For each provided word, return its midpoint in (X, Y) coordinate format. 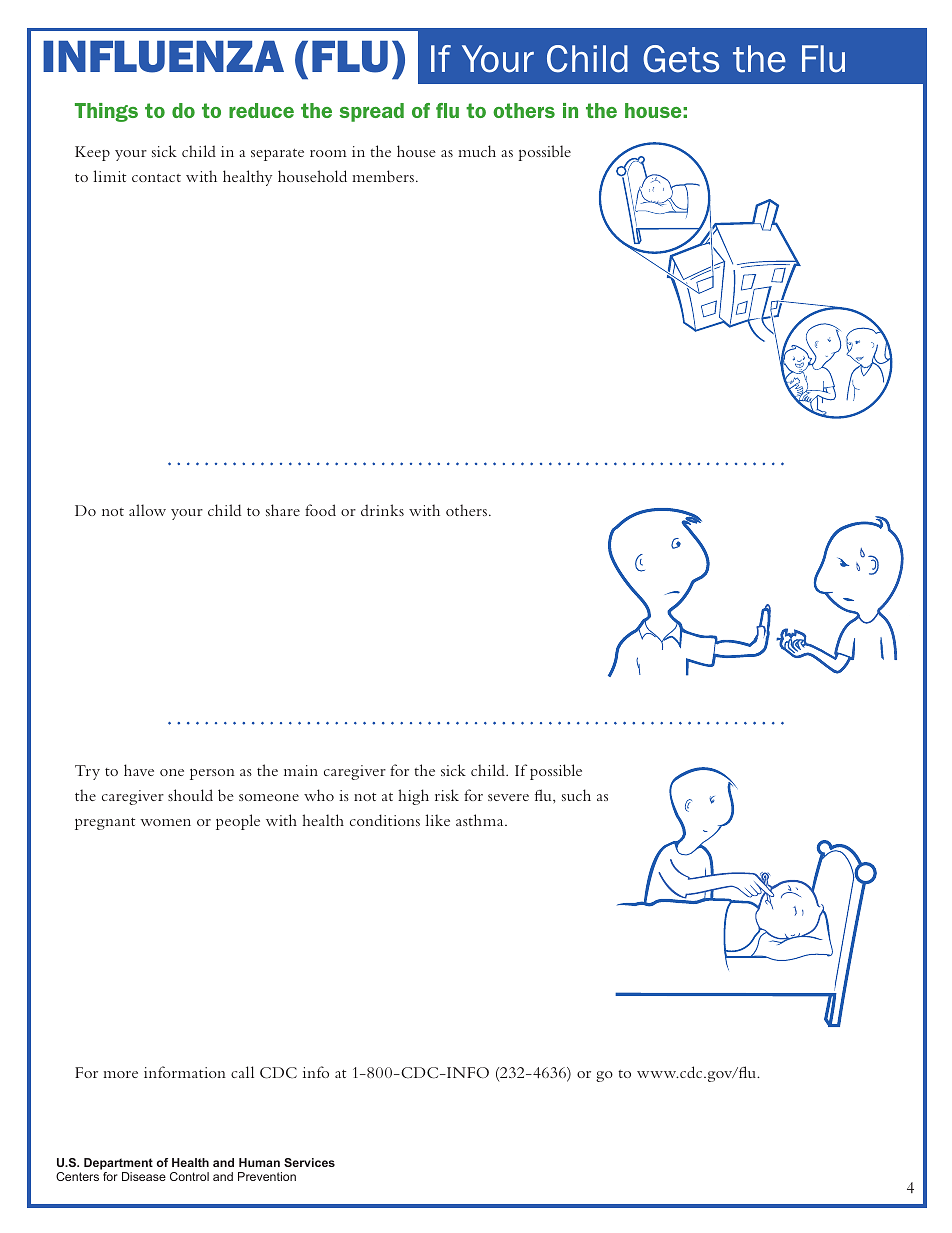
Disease (144, 1176)
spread (372, 112)
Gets (681, 59)
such (576, 795)
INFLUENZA (163, 57)
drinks (382, 510)
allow (147, 510)
